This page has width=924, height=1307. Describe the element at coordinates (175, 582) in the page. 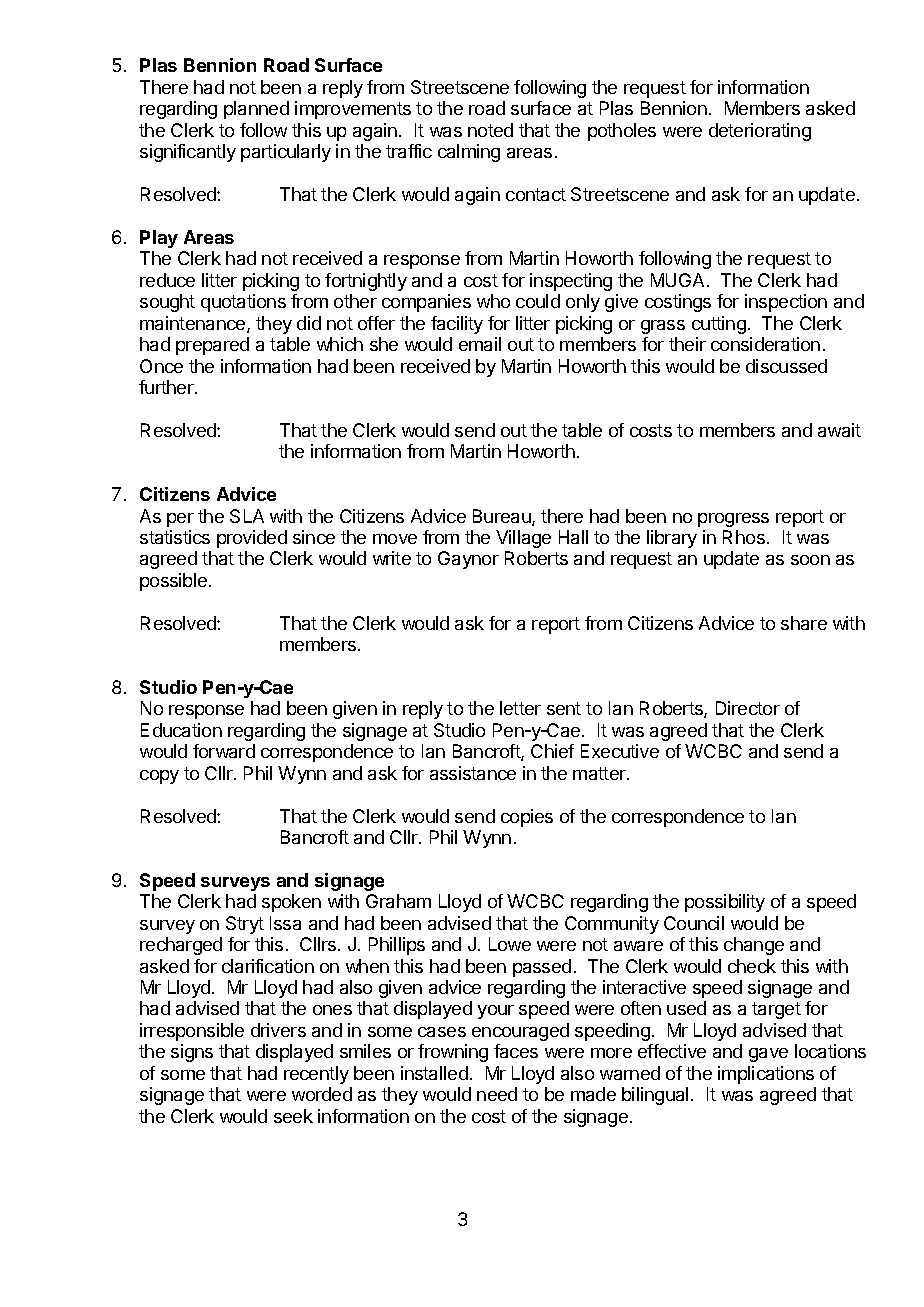

I see `possible` at that location.
